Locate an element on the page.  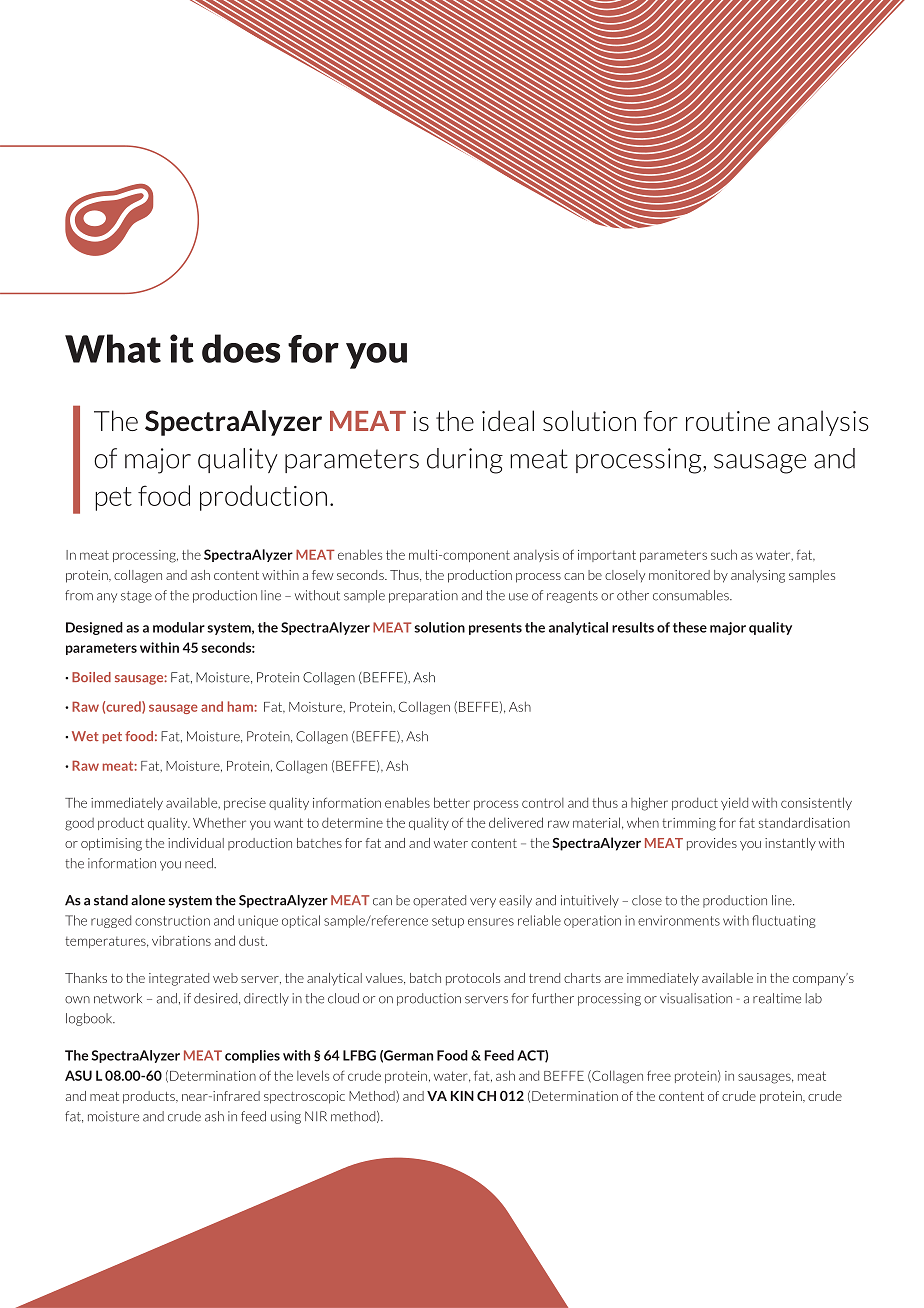
presents is located at coordinates (495, 629).
